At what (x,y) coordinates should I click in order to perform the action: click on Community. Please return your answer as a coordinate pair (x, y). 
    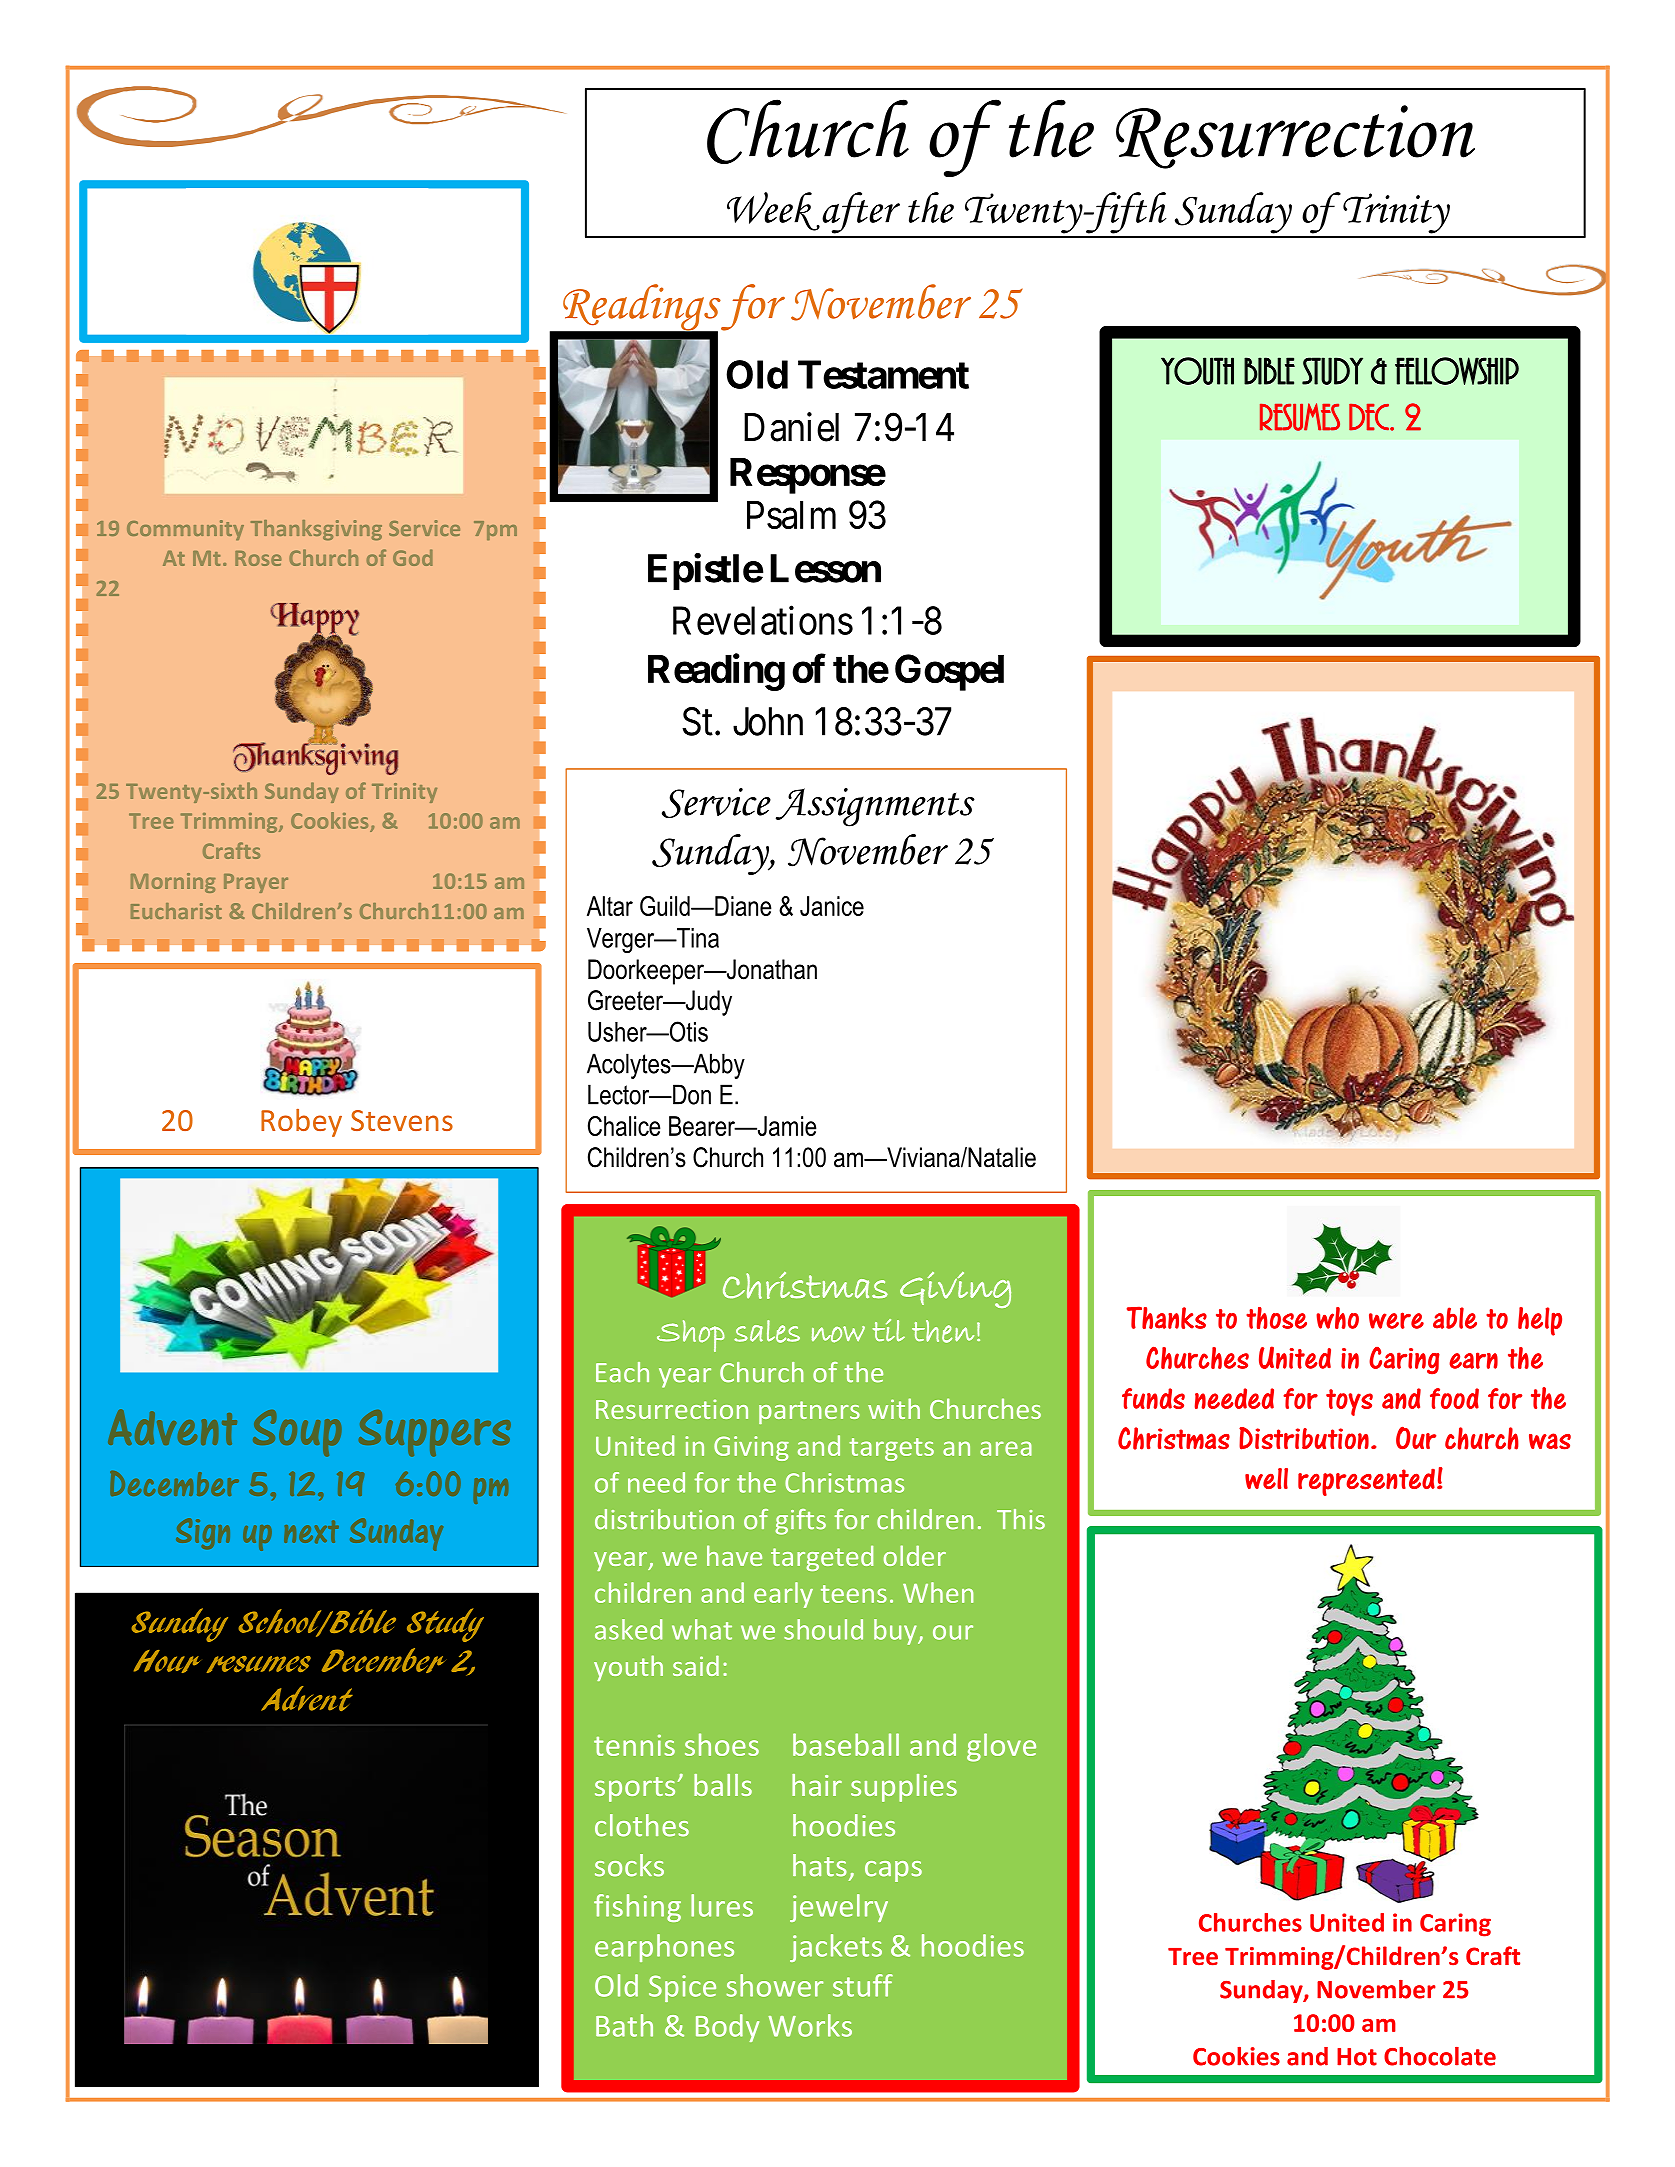
    Looking at the image, I should click on (185, 530).
